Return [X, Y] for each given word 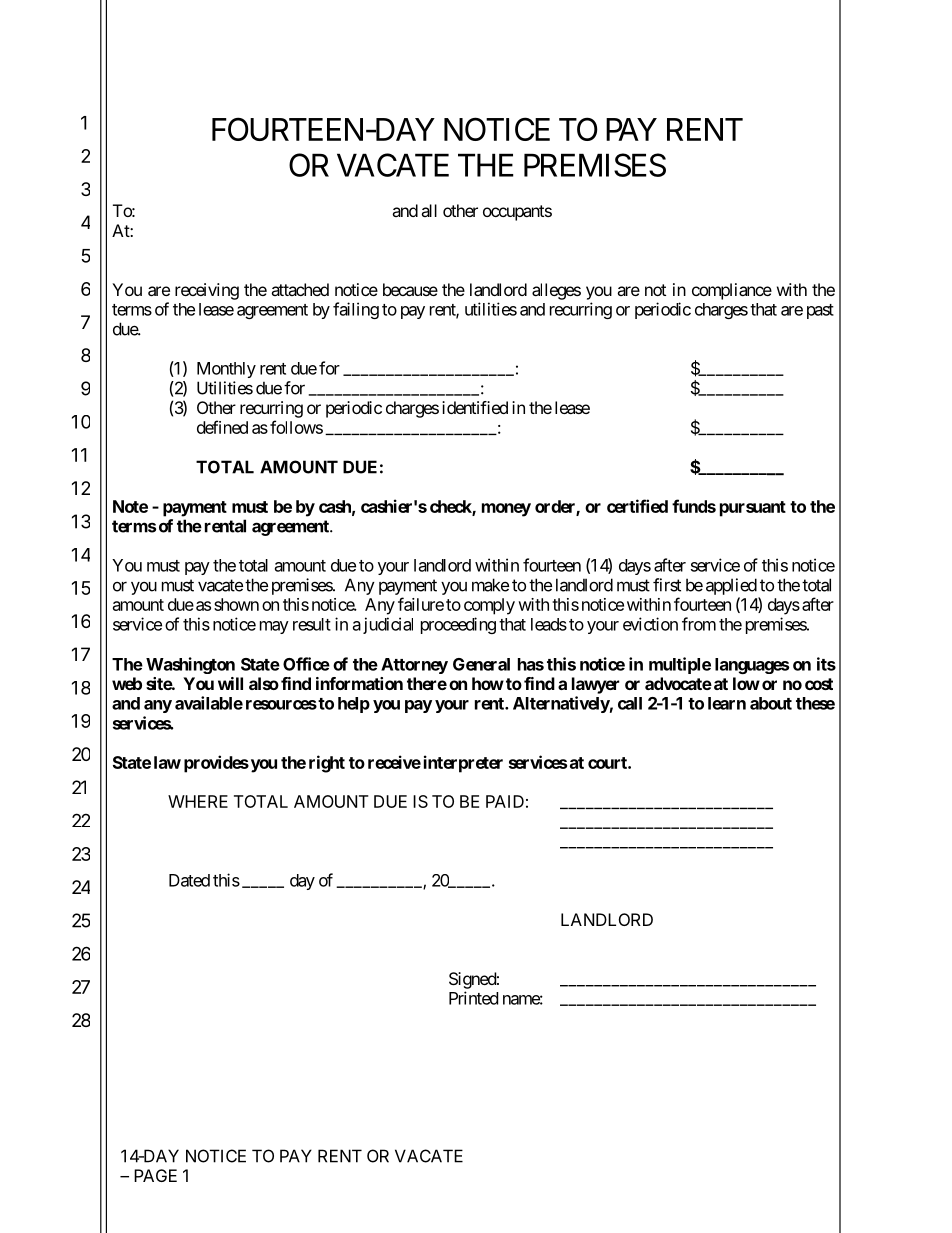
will [230, 683]
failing [356, 310]
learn [727, 703]
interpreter [463, 764]
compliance [732, 291]
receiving [207, 291]
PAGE [155, 1175]
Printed [473, 998]
